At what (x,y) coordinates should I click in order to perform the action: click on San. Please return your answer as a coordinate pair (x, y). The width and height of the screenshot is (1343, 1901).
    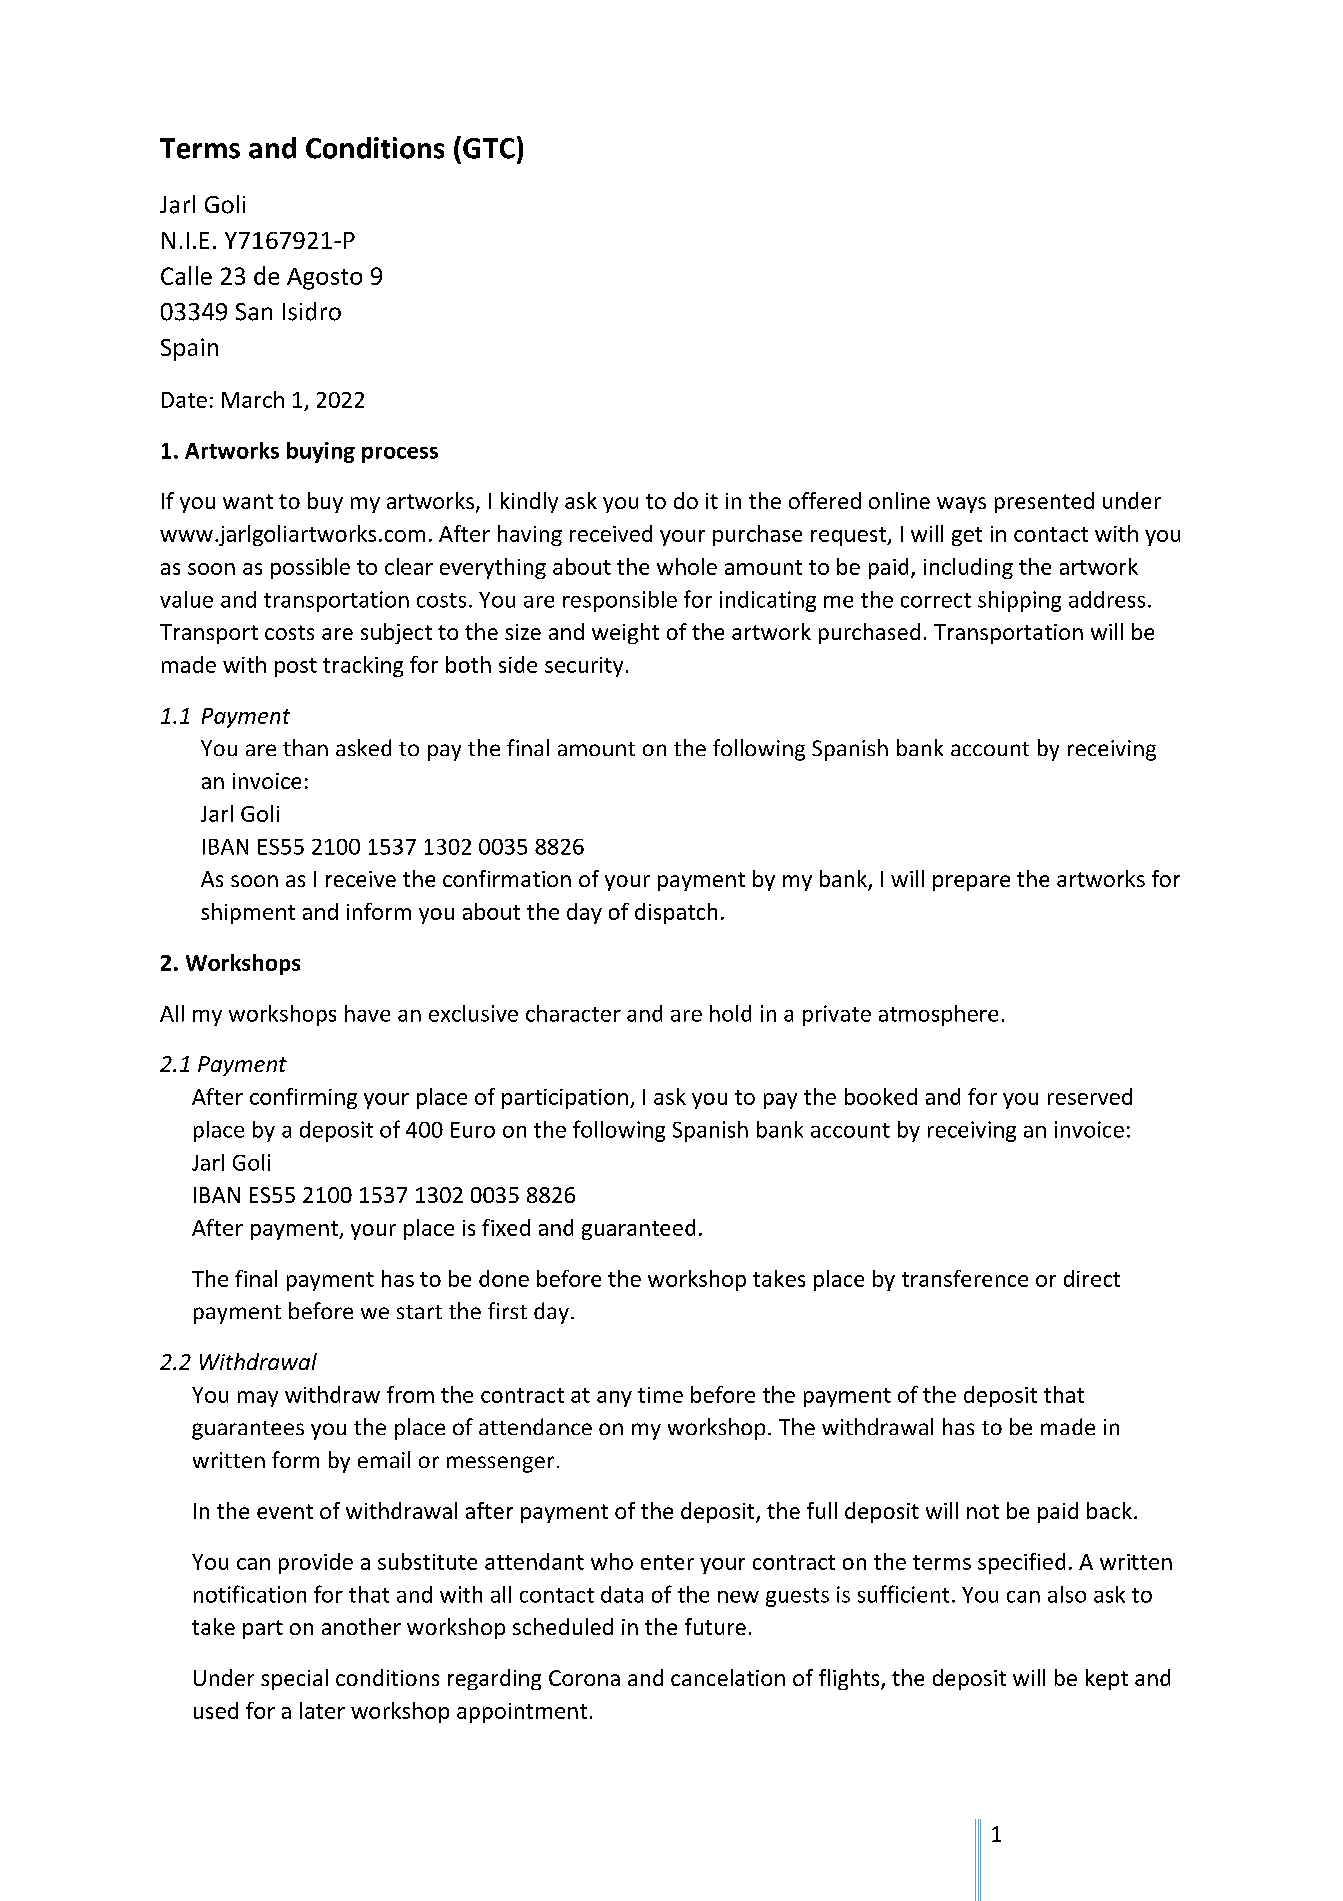
    Looking at the image, I should click on (254, 312).
